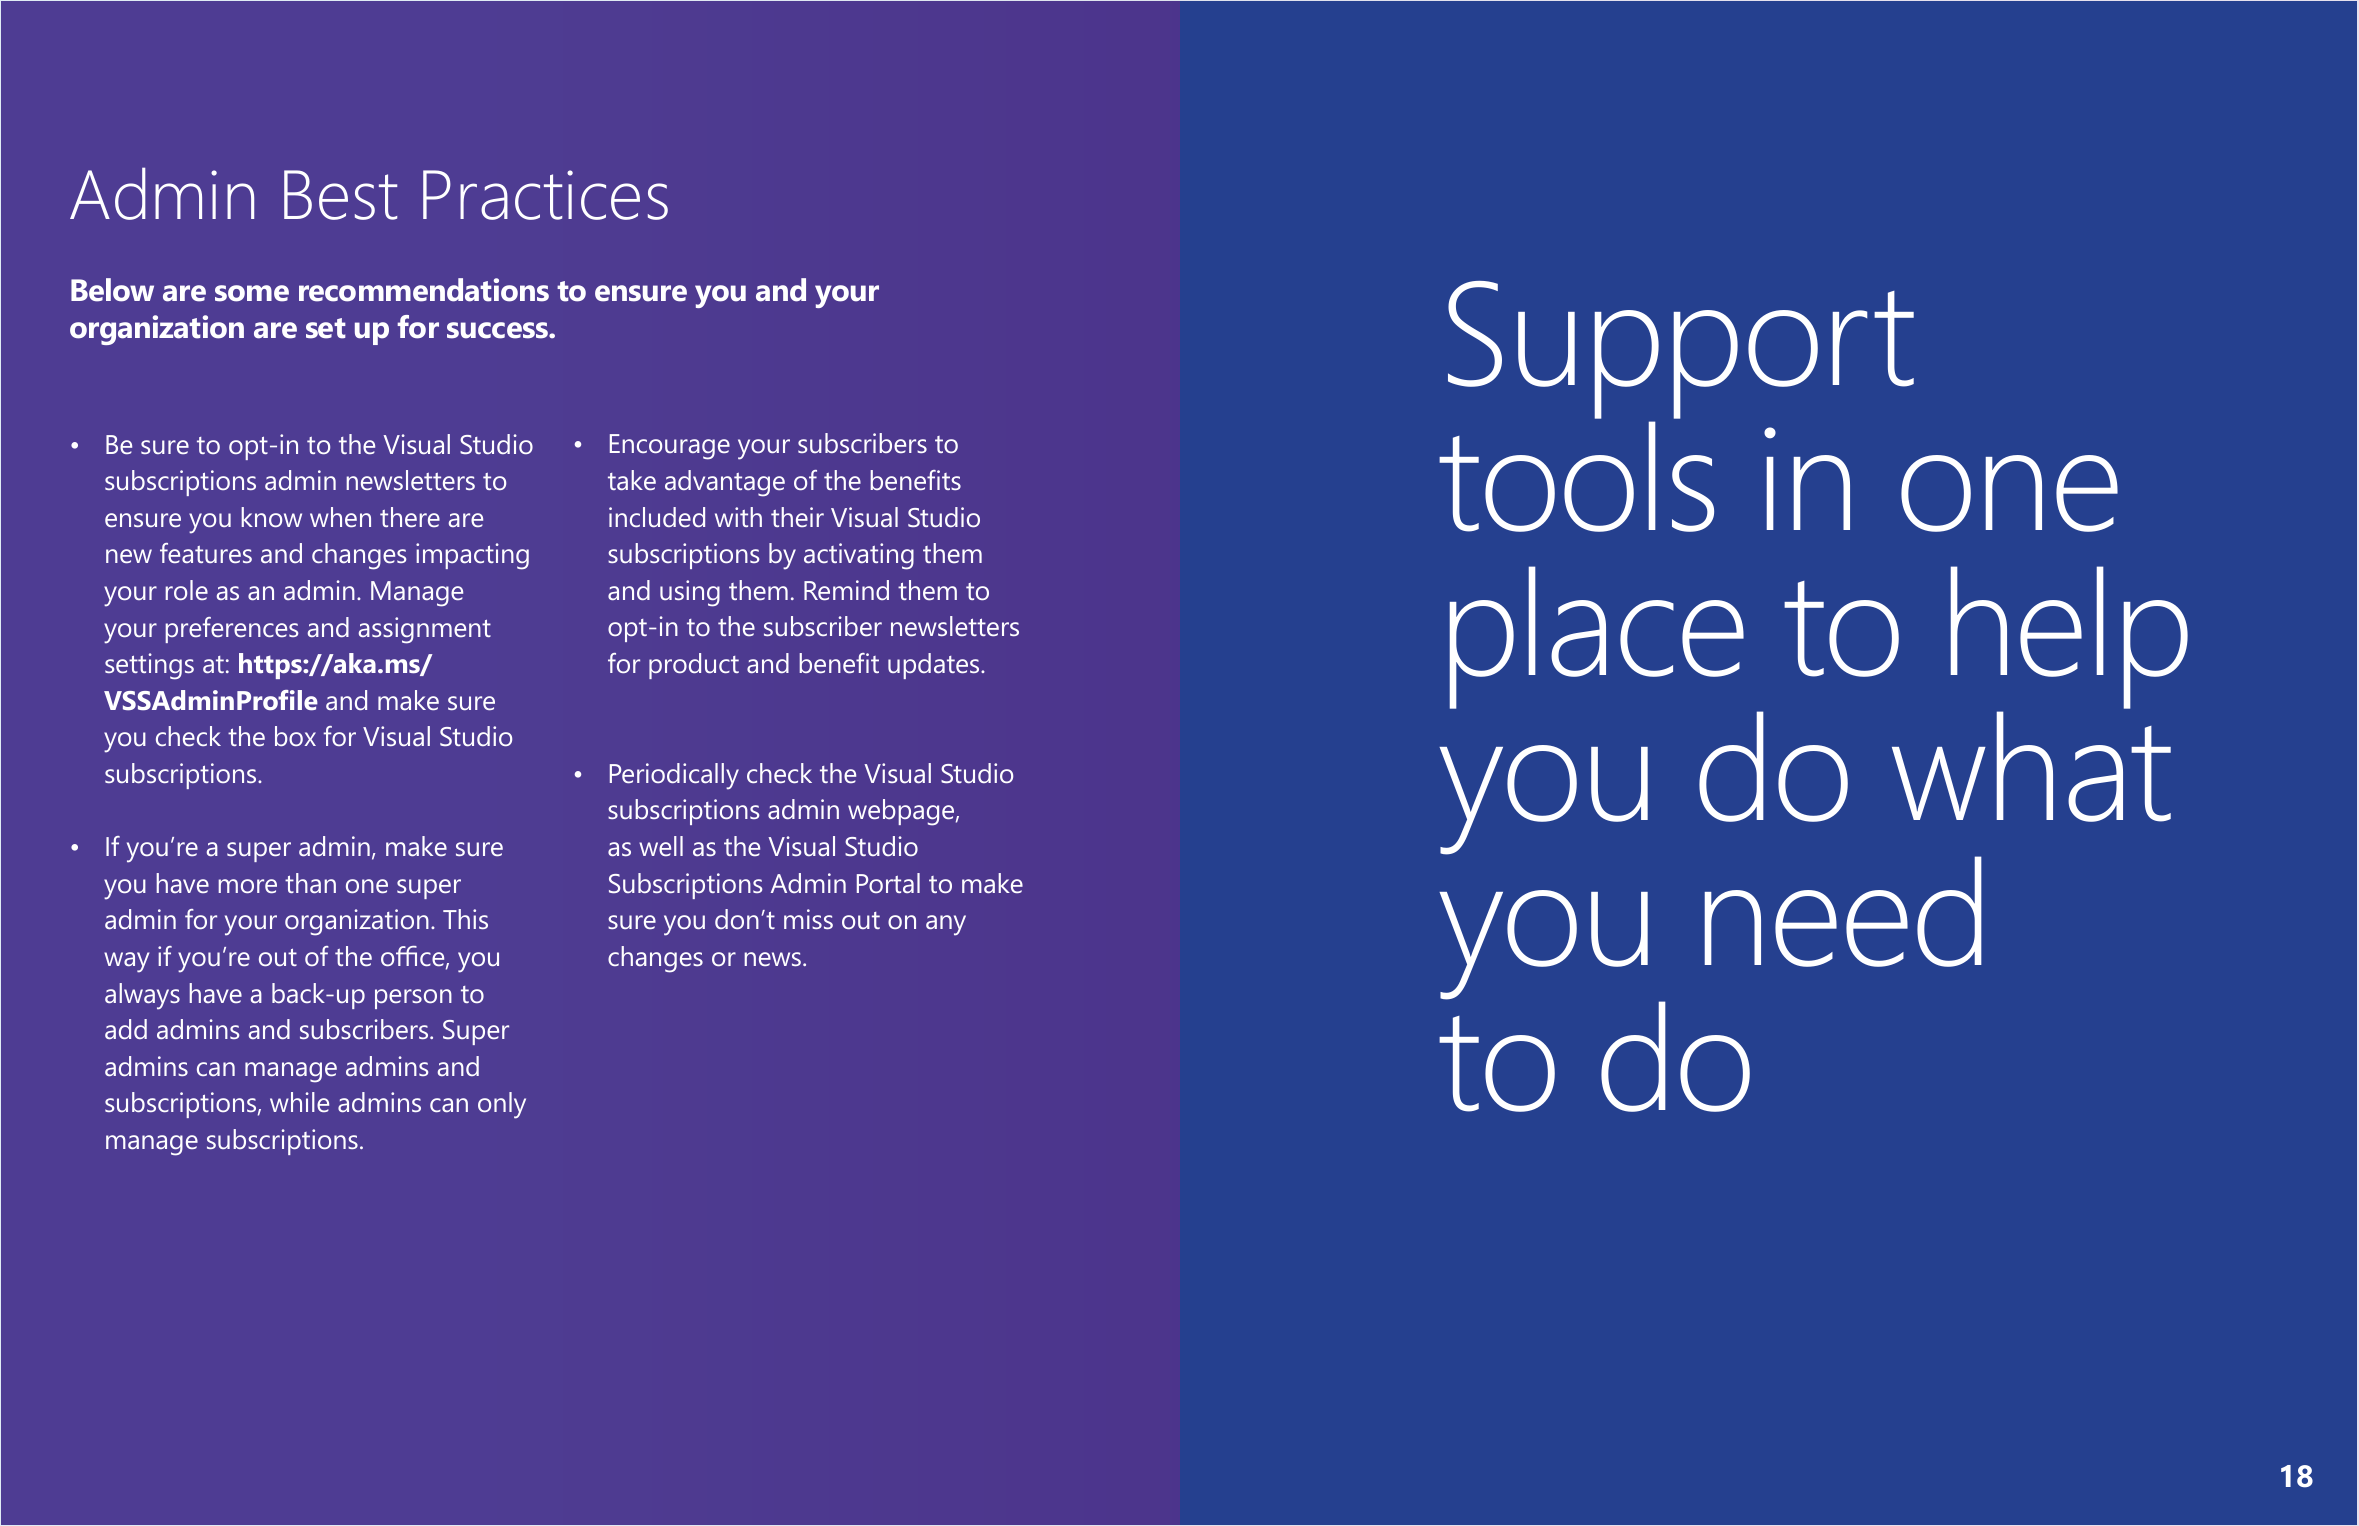 The width and height of the screenshot is (2359, 1526). Describe the element at coordinates (299, 1102) in the screenshot. I see `while` at that location.
